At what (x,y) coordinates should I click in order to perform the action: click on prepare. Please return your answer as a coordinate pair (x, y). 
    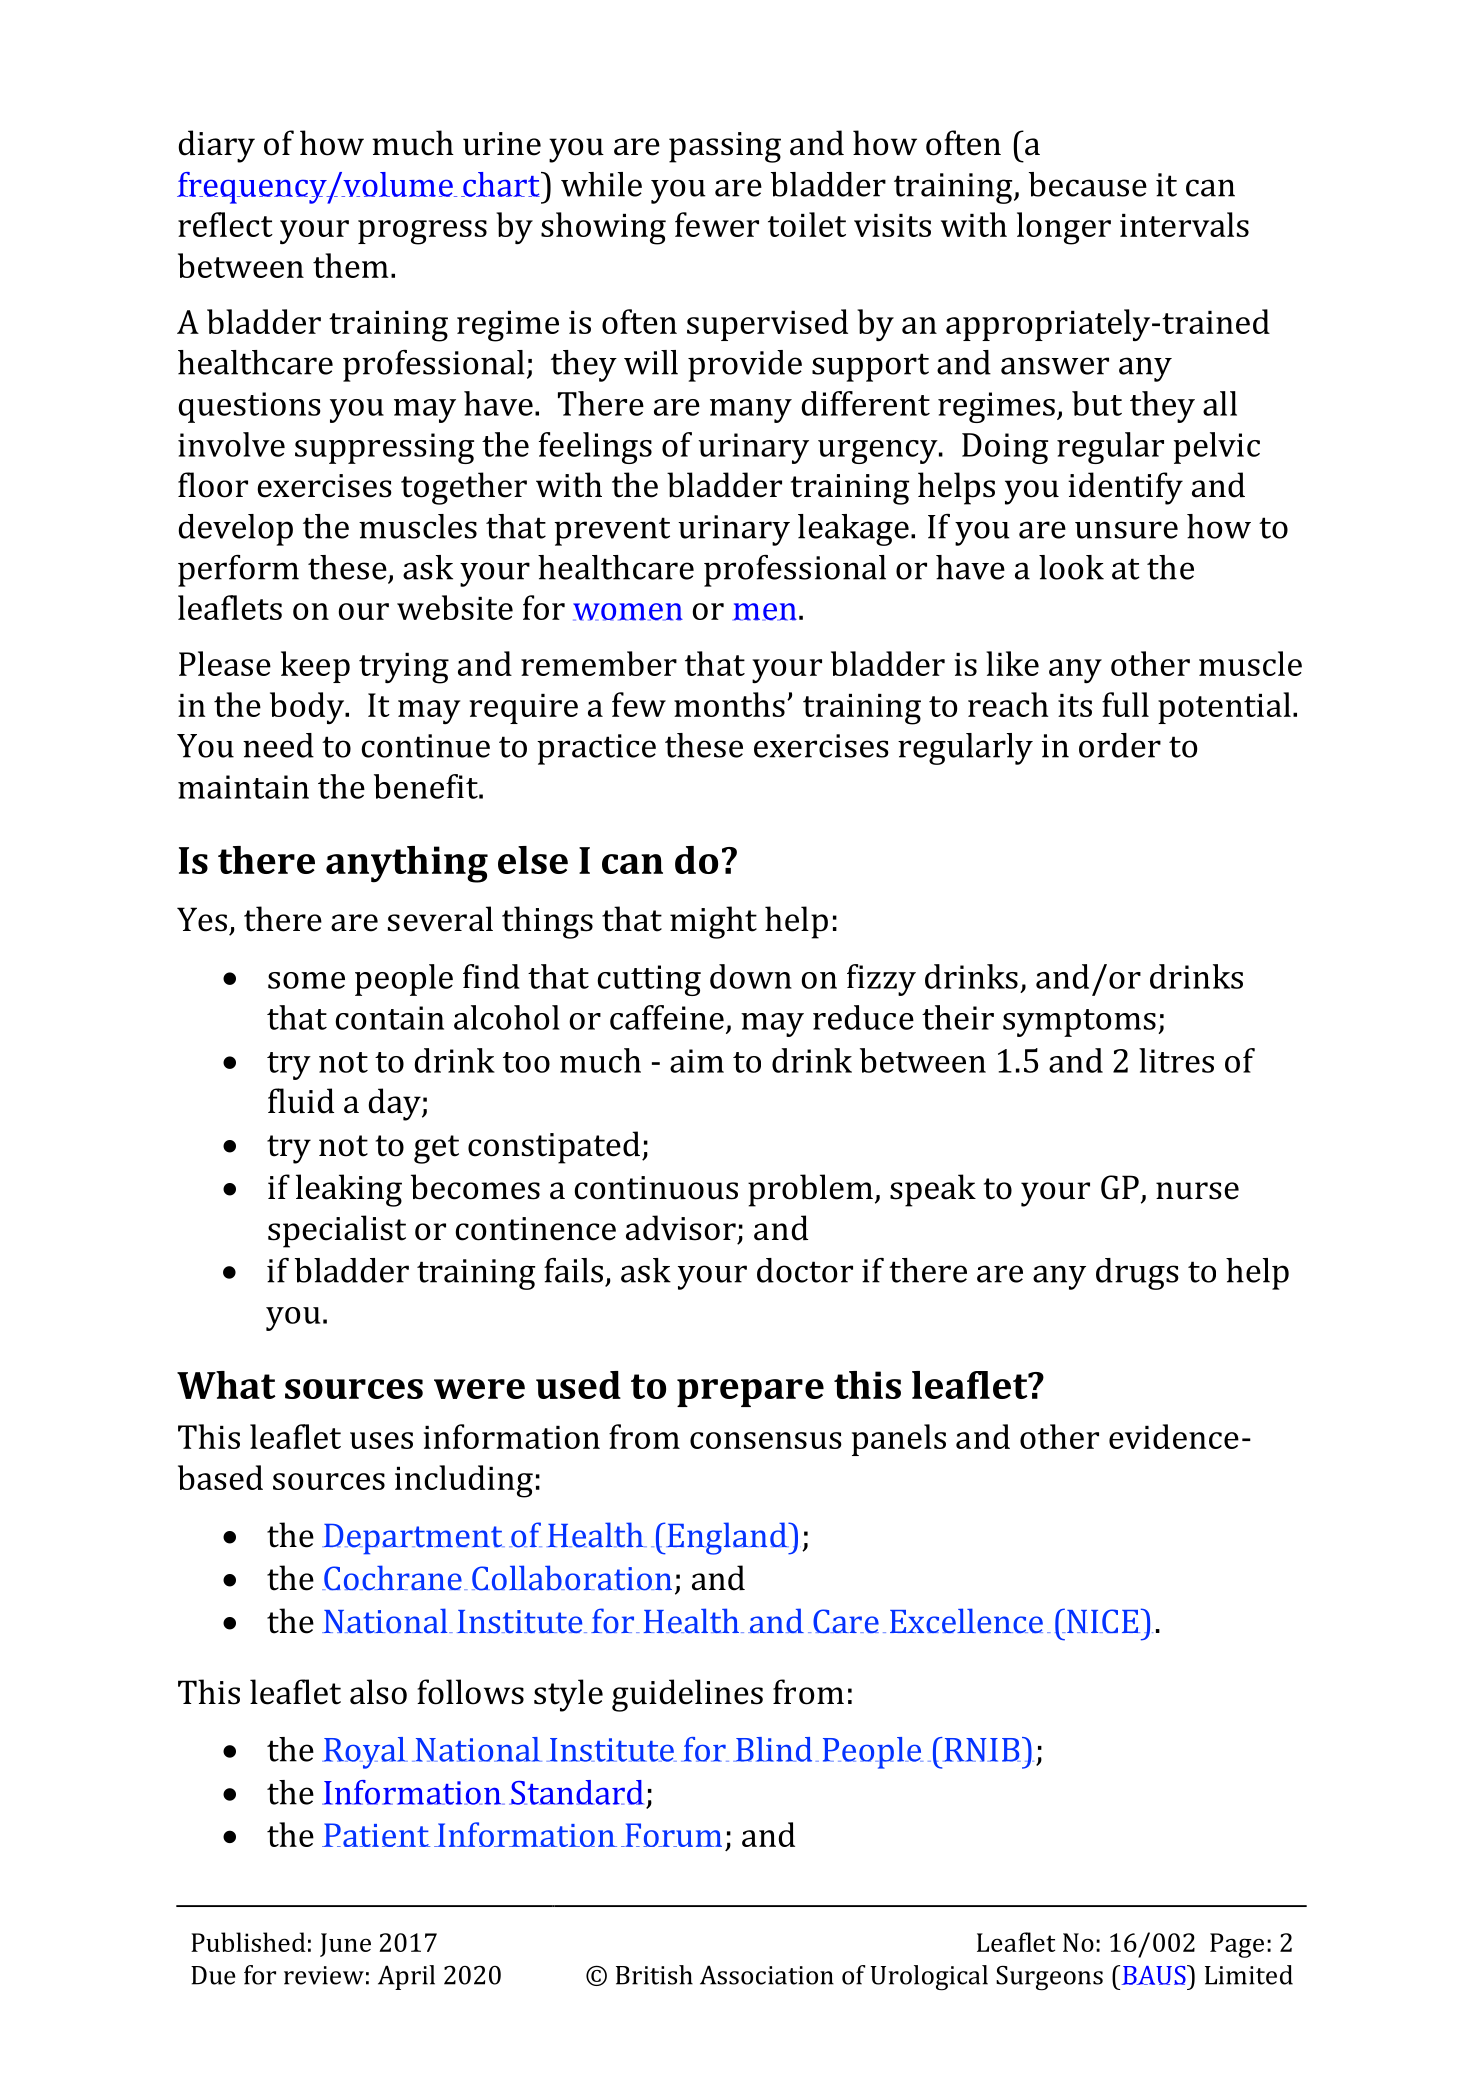
    Looking at the image, I should click on (750, 1393).
